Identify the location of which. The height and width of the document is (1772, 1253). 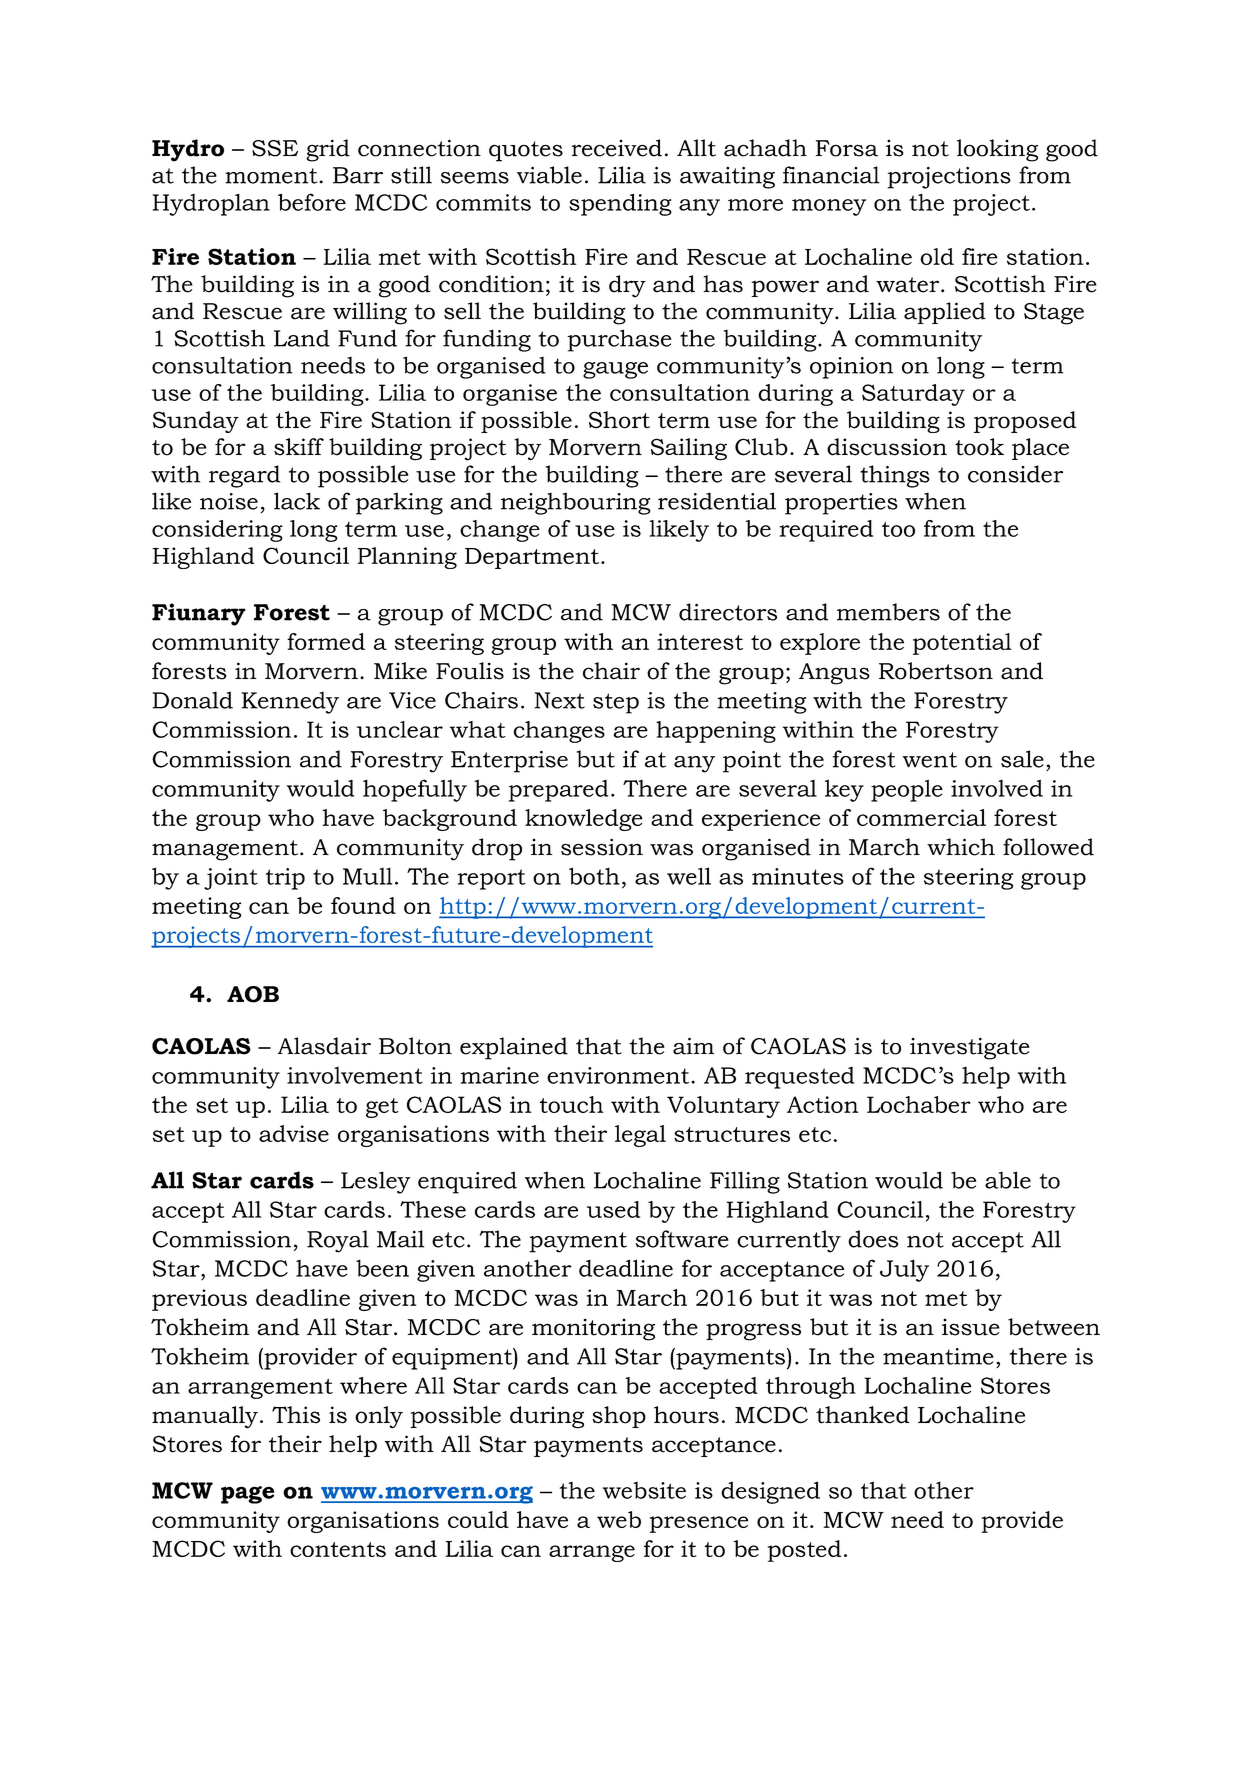
(961, 847).
